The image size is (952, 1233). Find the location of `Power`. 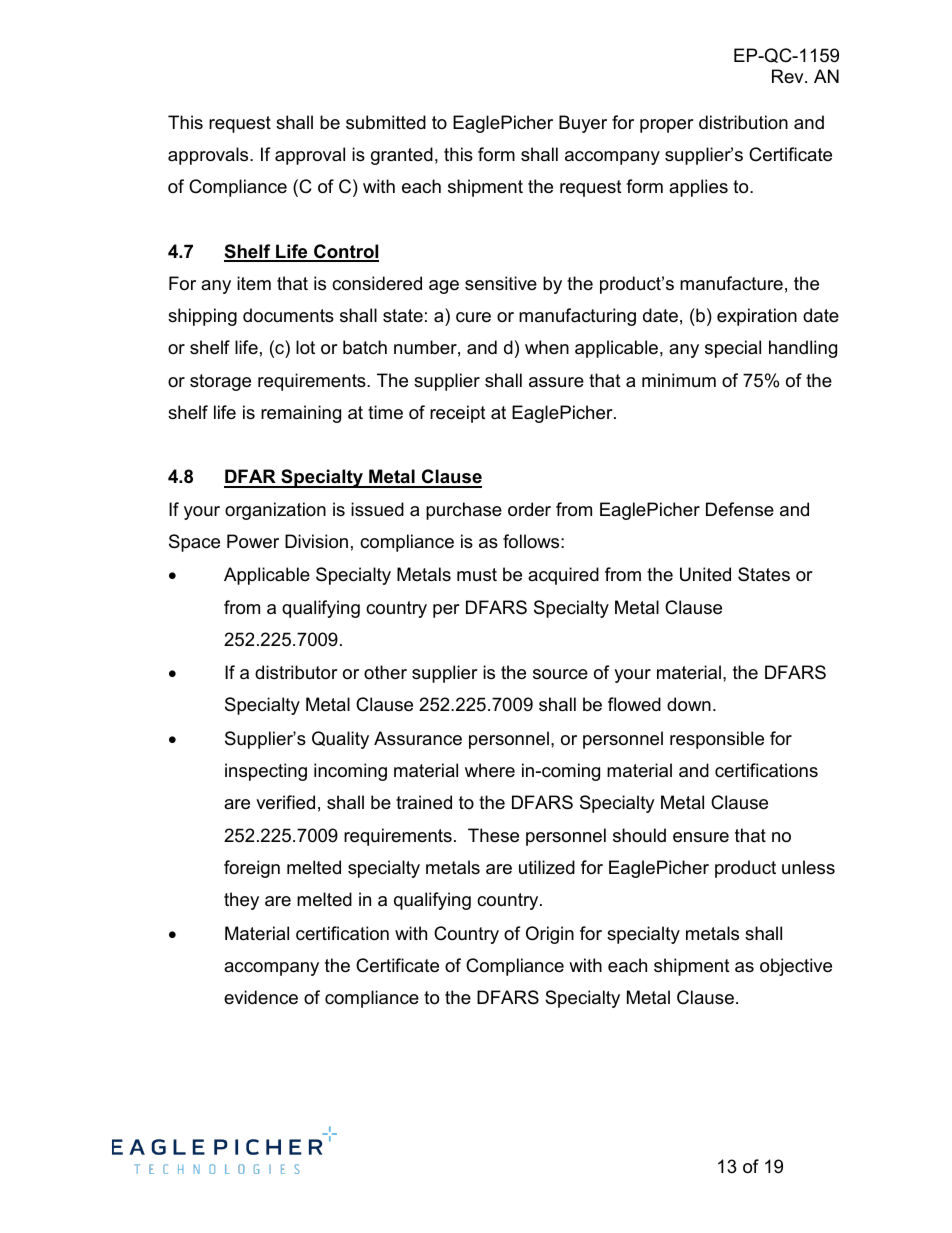

Power is located at coordinates (253, 541).
